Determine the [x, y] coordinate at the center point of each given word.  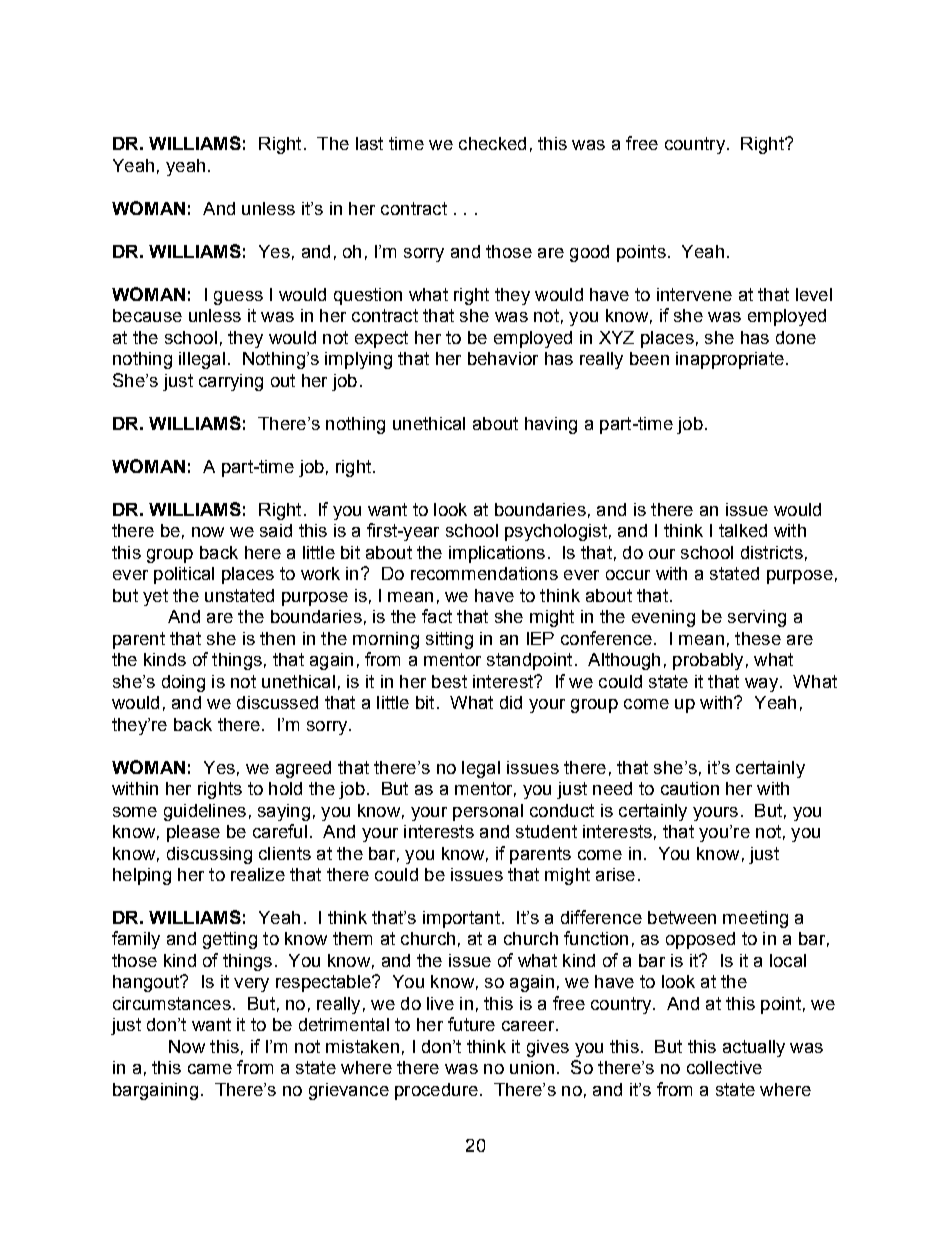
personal [488, 812]
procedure [436, 1091]
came [210, 1069]
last [369, 143]
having [551, 425]
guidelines [205, 812]
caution [690, 788]
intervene [694, 294]
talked [743, 530]
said [276, 530]
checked [492, 143]
